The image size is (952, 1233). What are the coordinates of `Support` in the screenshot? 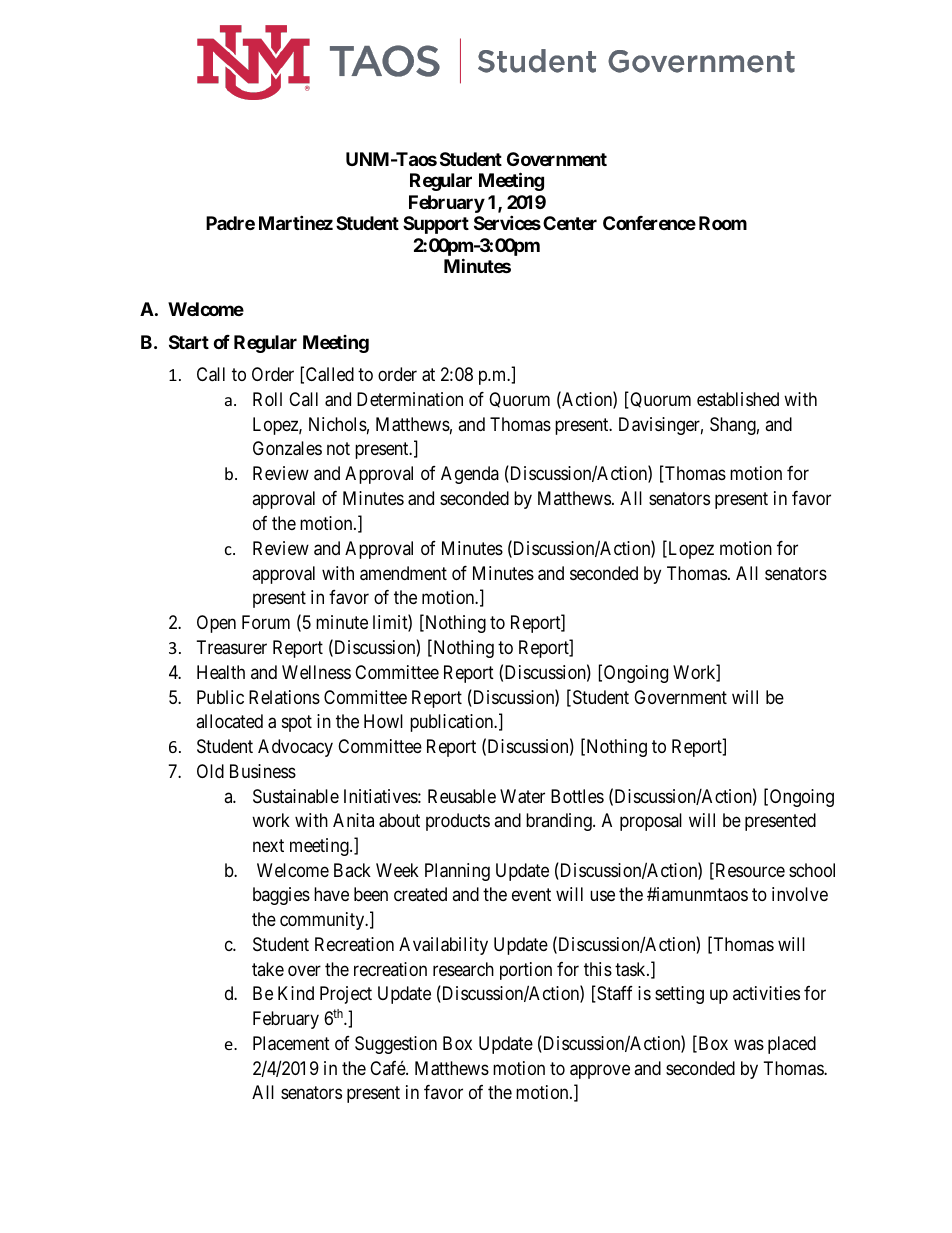 It's located at (436, 225).
